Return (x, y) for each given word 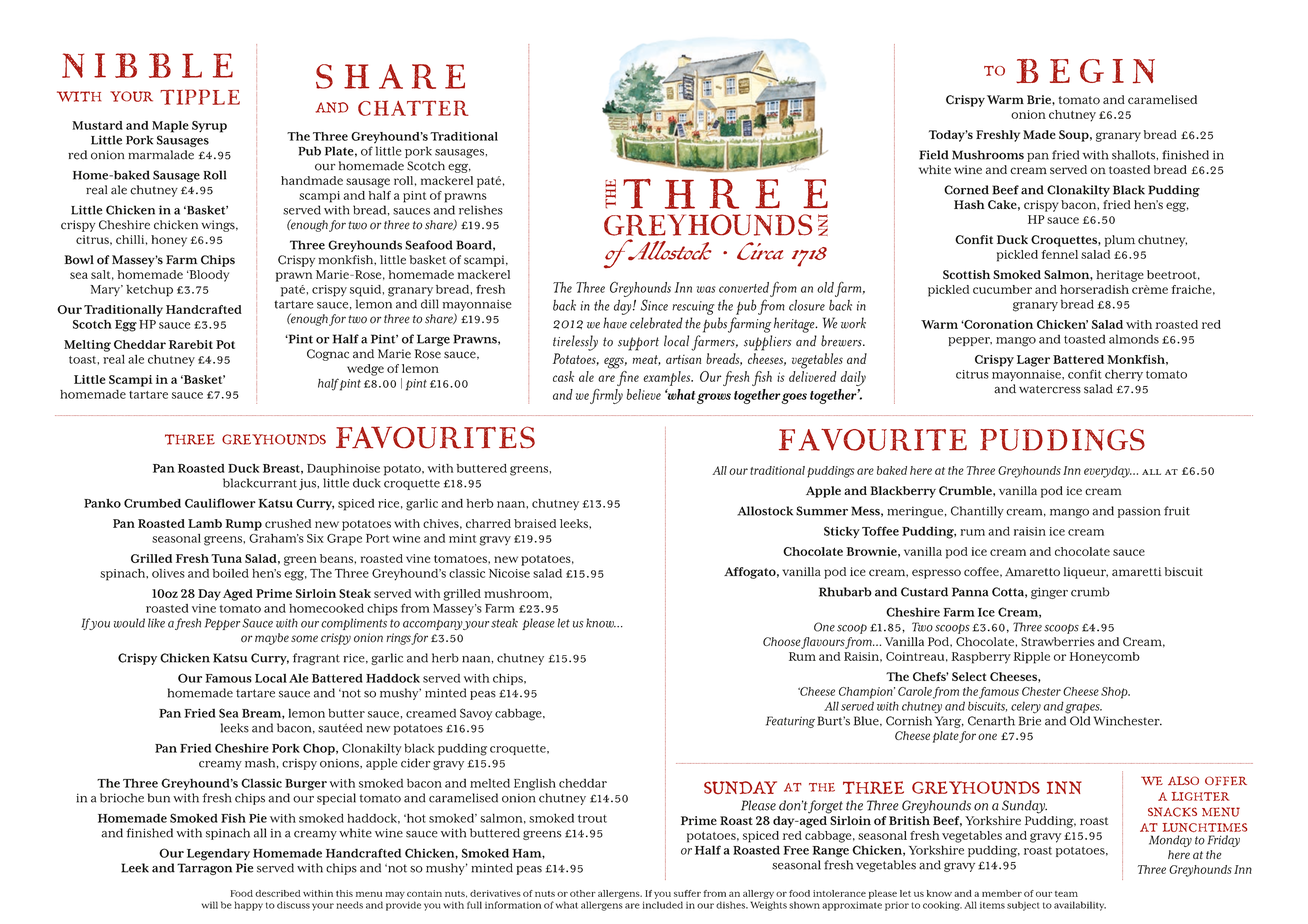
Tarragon (204, 869)
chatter (413, 108)
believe (643, 394)
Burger (306, 785)
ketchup (149, 291)
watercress (1050, 389)
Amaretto (1032, 571)
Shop (1115, 693)
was (706, 289)
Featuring (790, 722)
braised (535, 523)
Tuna (226, 558)
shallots (1135, 155)
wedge (365, 370)
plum (1120, 241)
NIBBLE (147, 65)
